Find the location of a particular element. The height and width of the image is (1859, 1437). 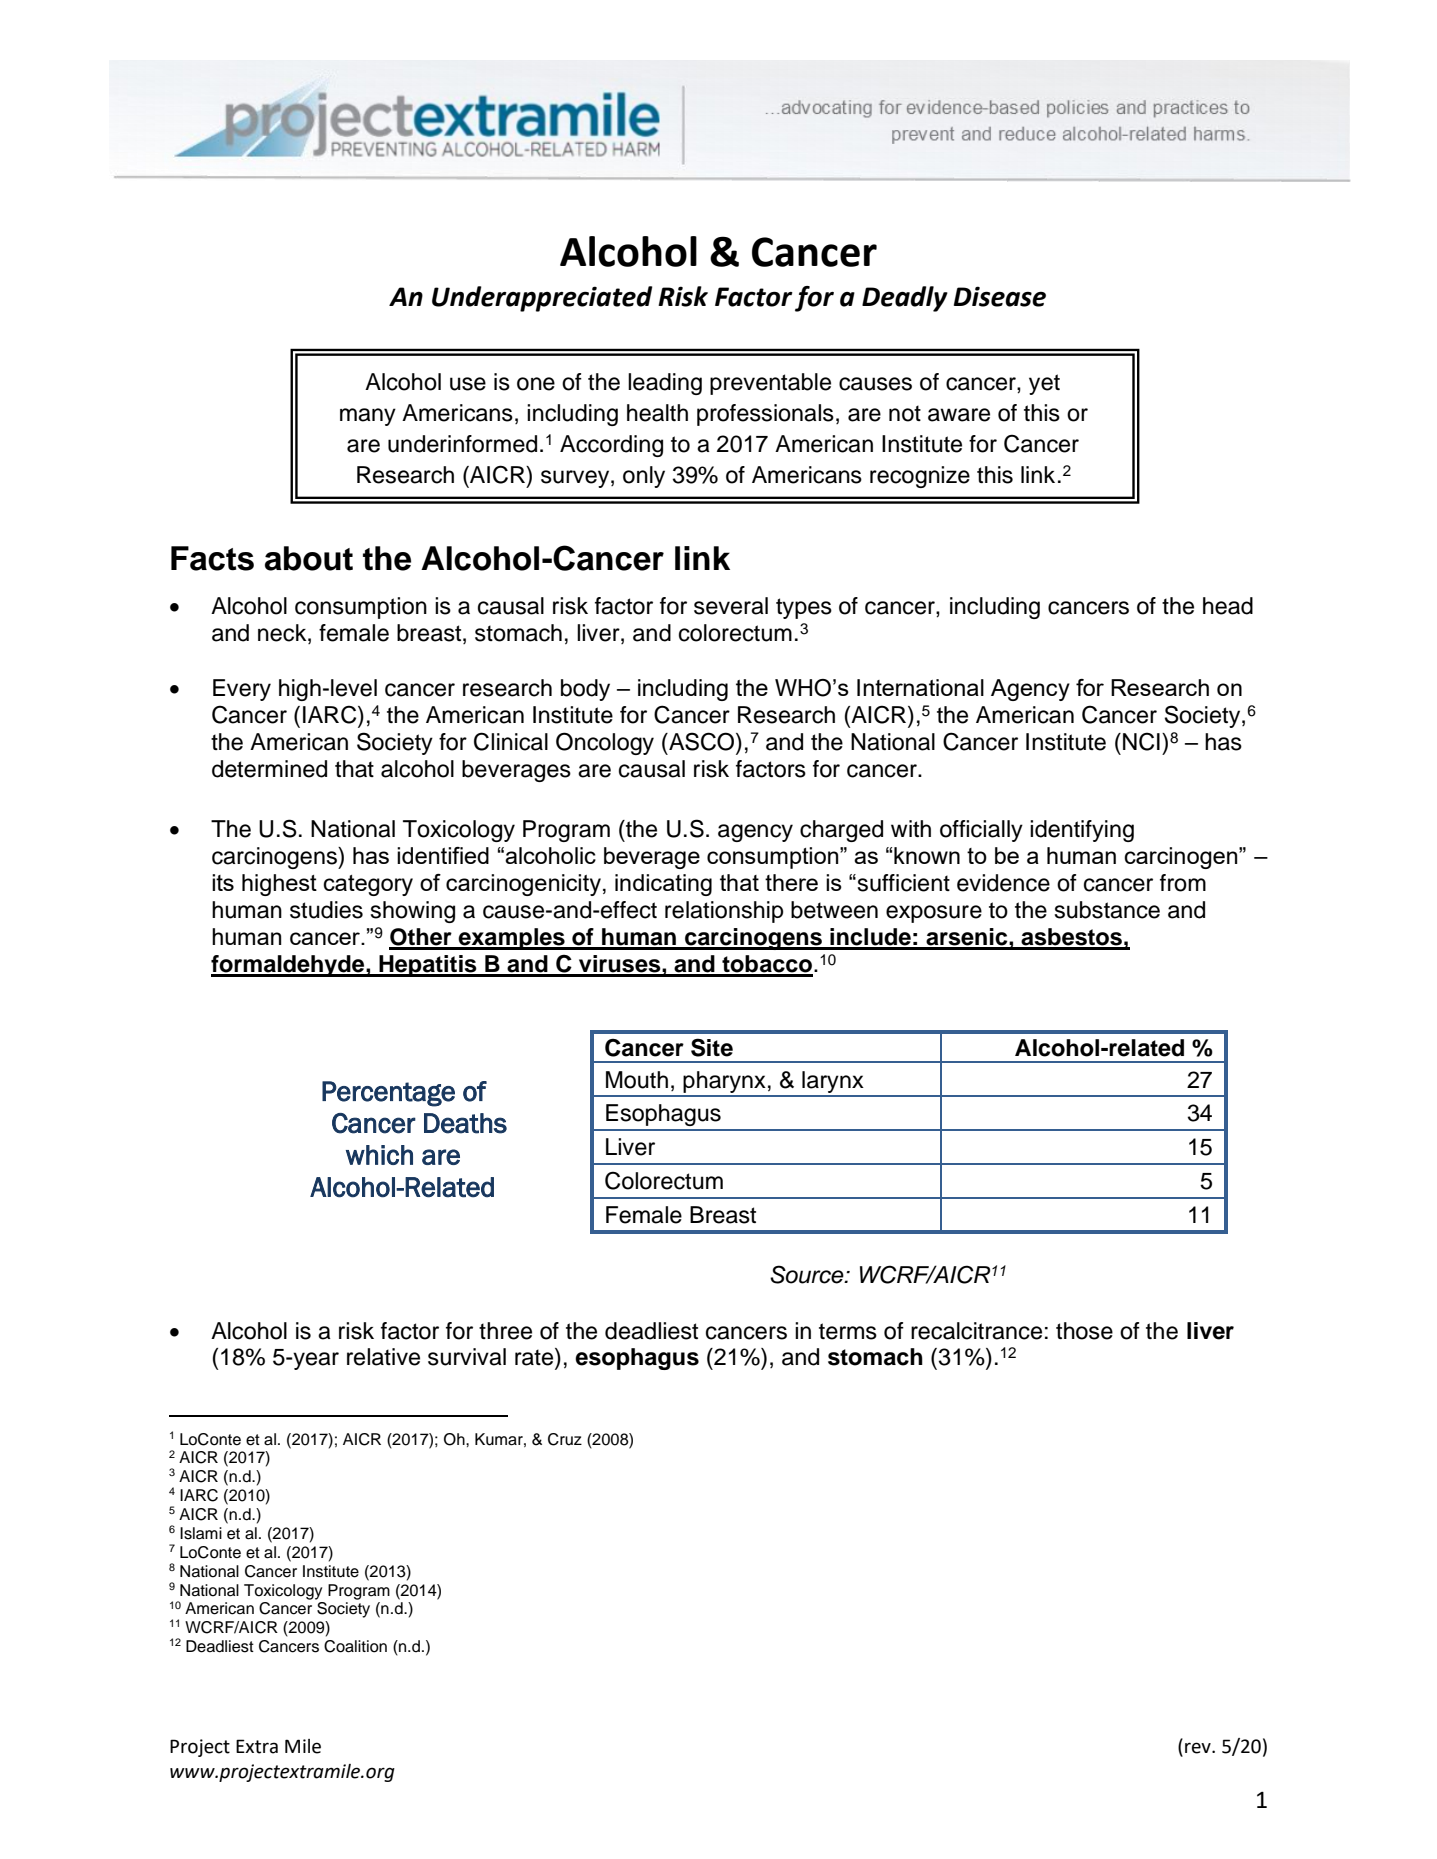

Site is located at coordinates (712, 1047).
